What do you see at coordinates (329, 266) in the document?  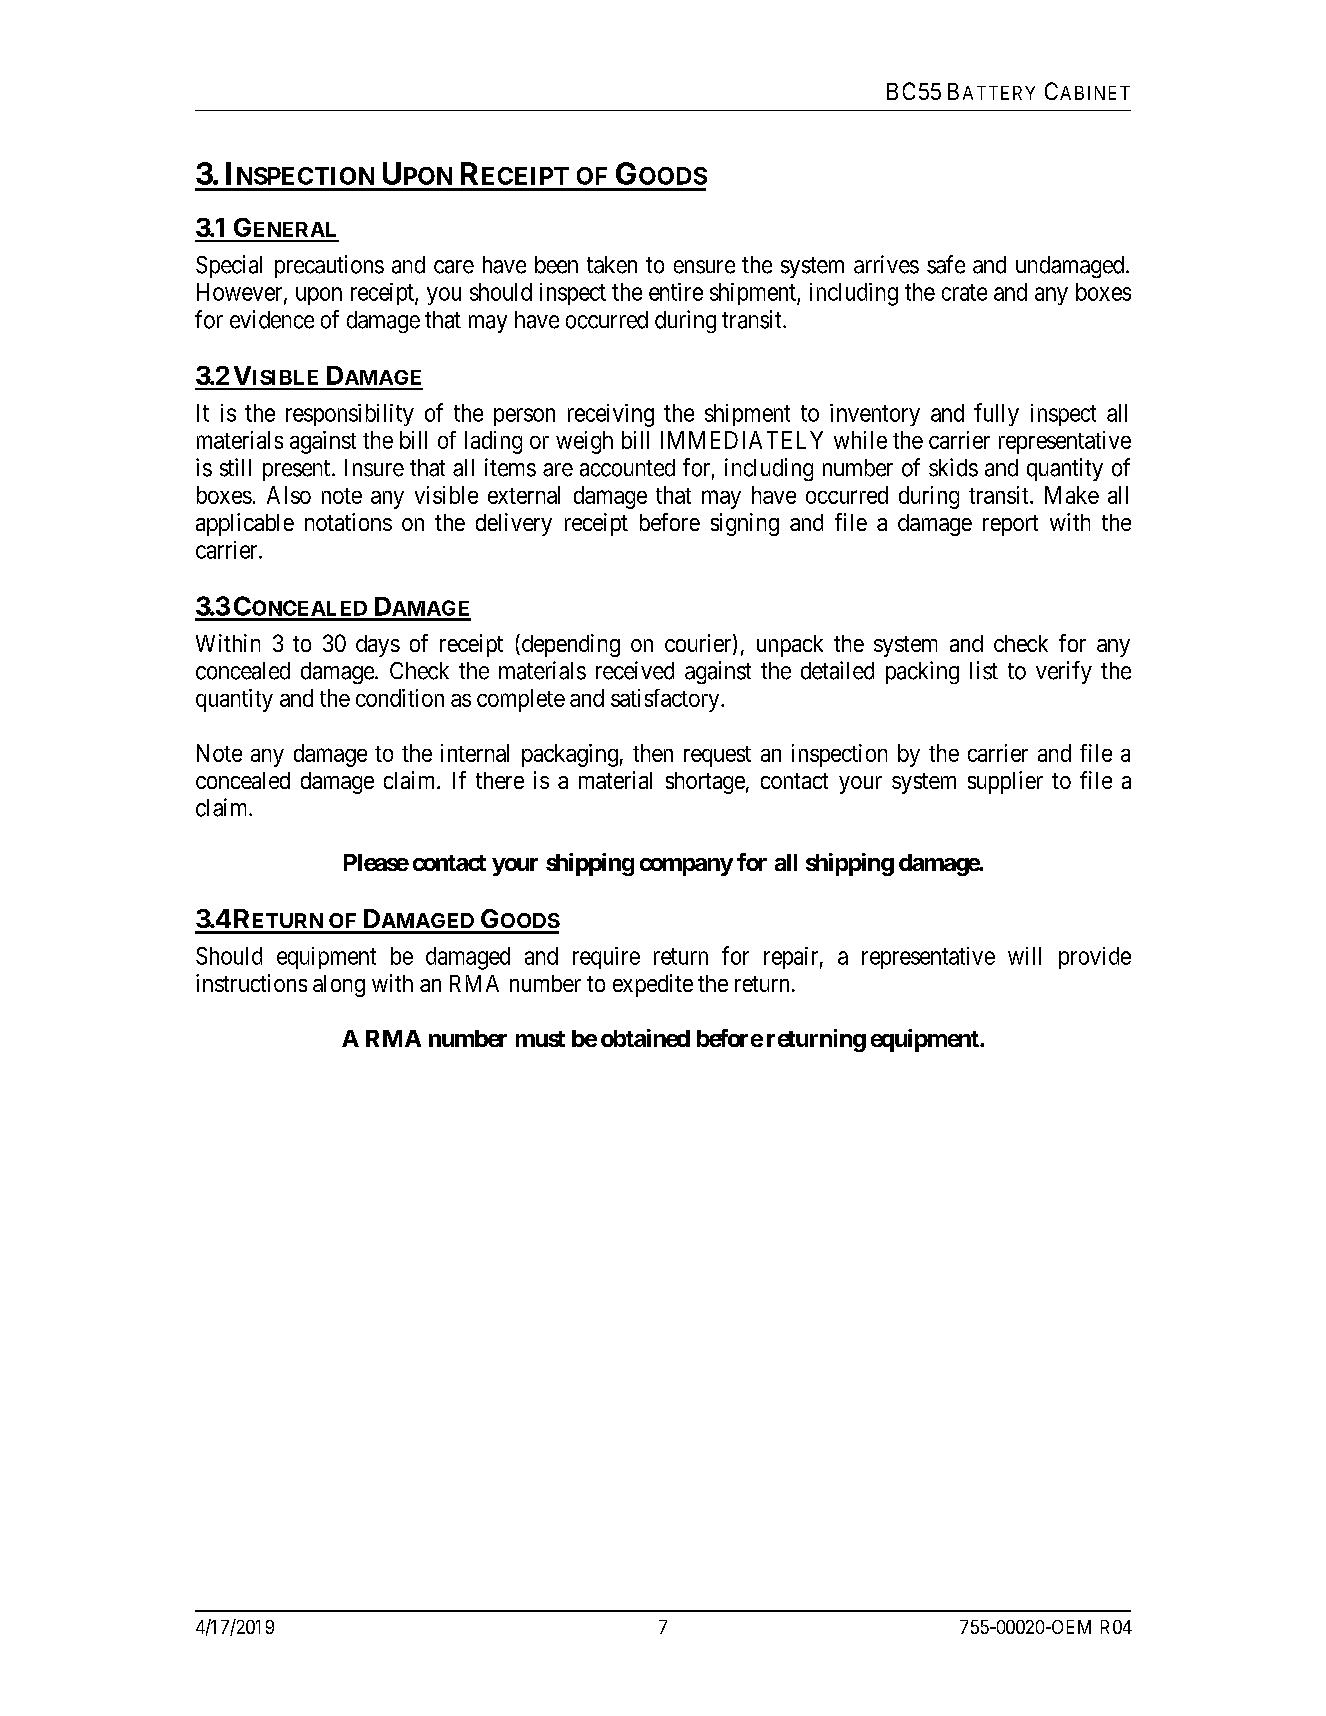 I see `precautions` at bounding box center [329, 266].
